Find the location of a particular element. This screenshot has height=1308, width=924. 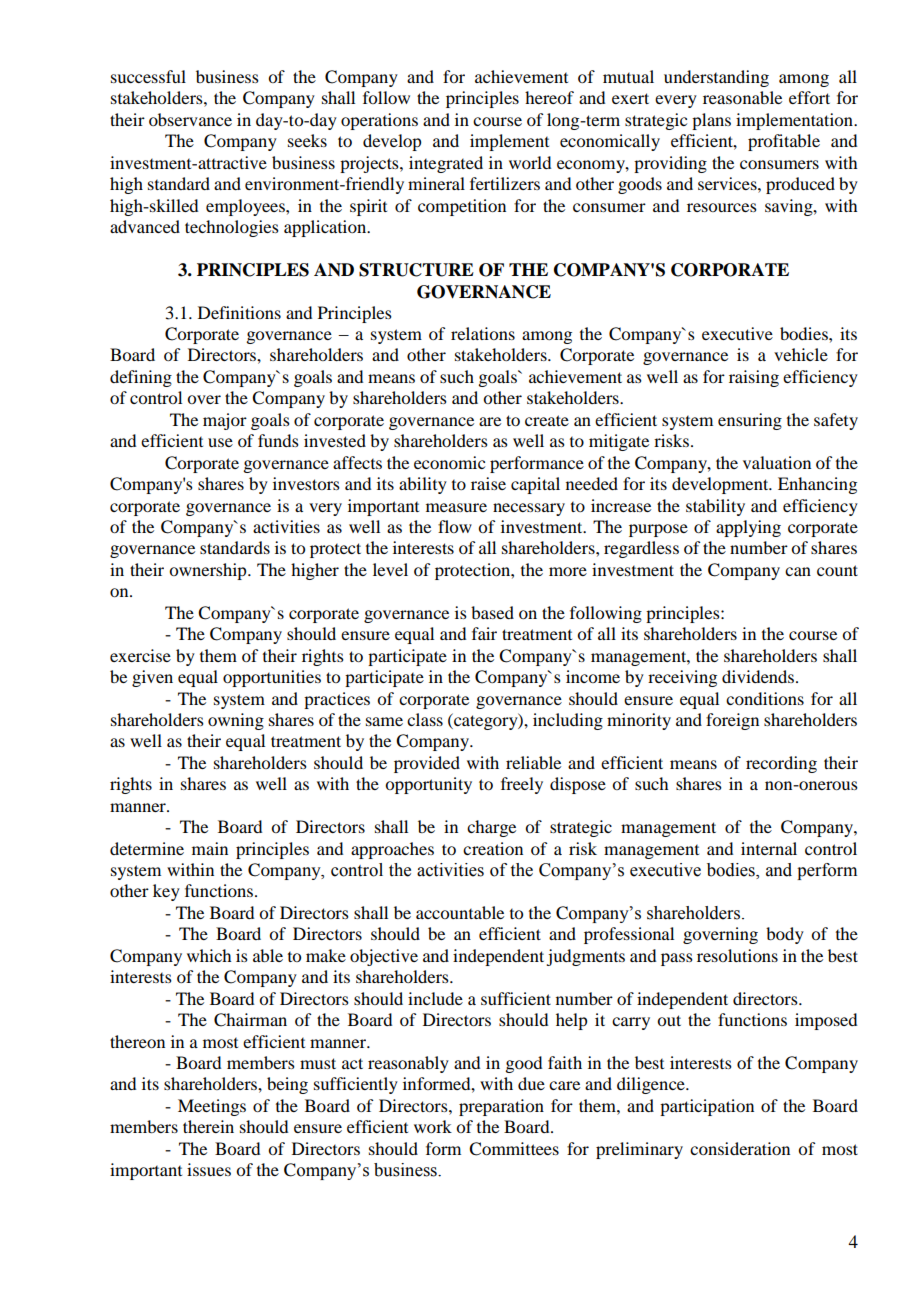

freely is located at coordinates (522, 785).
